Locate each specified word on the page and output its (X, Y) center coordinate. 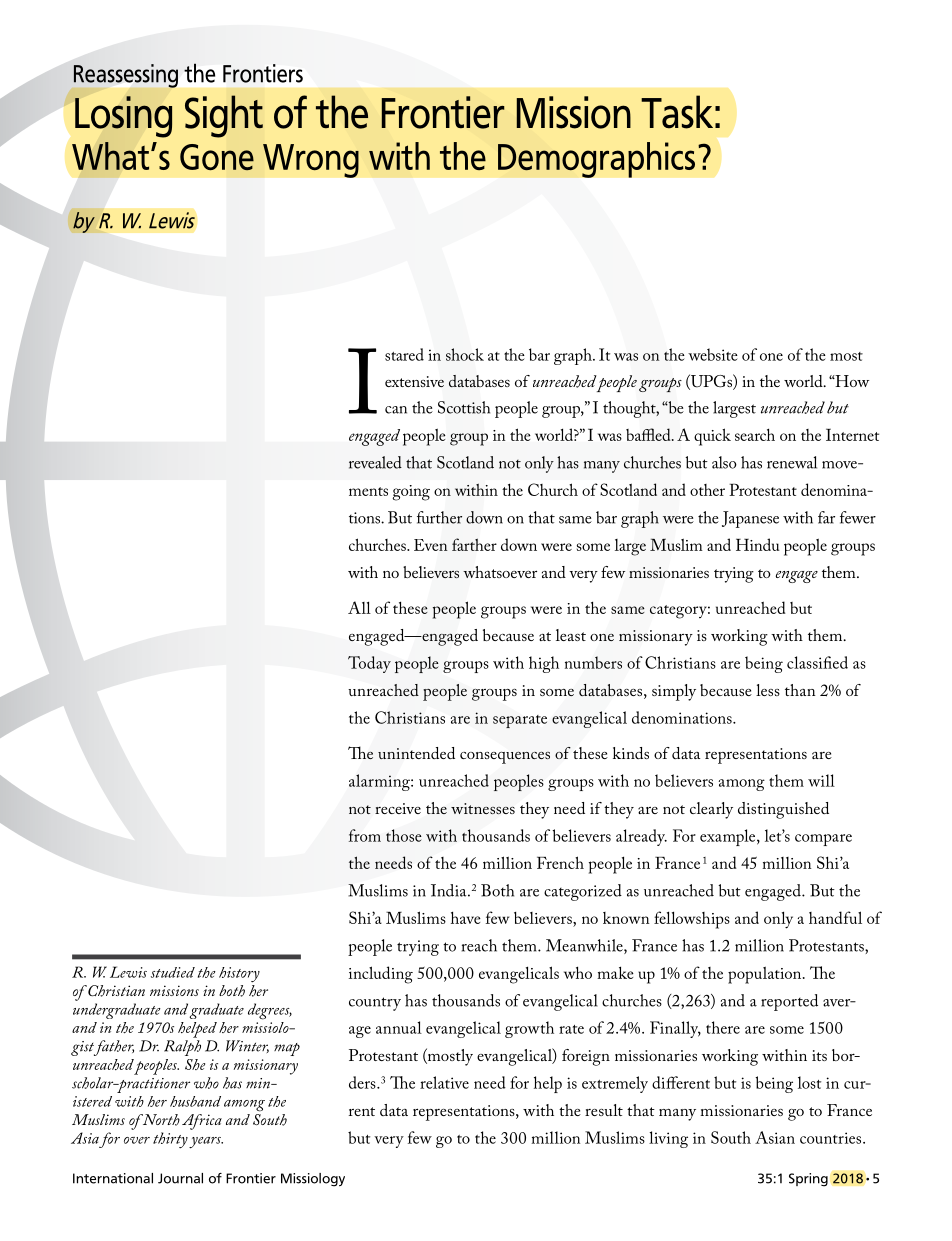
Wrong (311, 161)
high (544, 664)
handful (835, 917)
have (466, 917)
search (755, 434)
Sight (224, 116)
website (713, 354)
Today (369, 664)
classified (817, 662)
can (396, 410)
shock (465, 354)
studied (173, 972)
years (206, 1143)
